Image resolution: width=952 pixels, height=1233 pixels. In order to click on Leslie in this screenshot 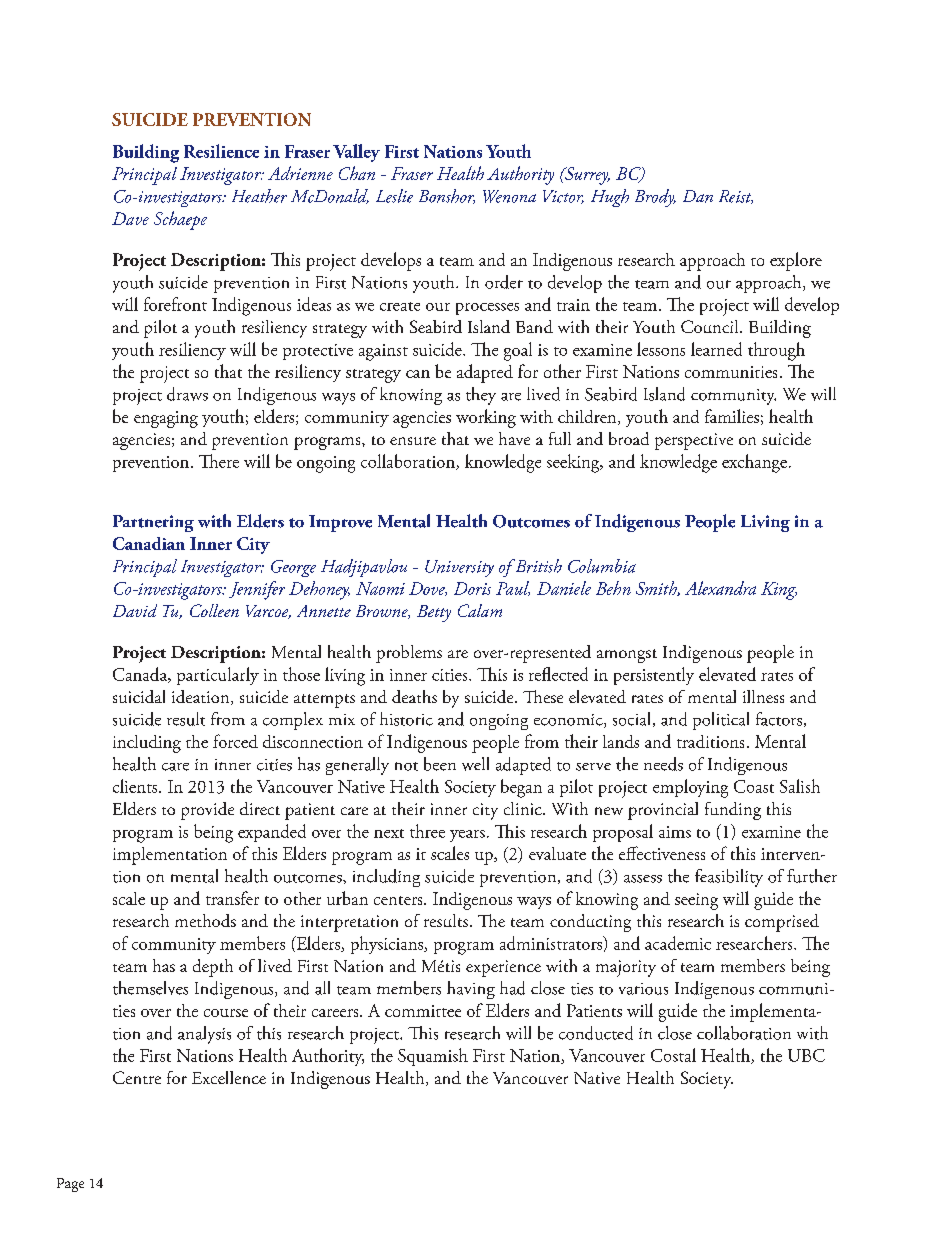, I will do `click(394, 196)`.
